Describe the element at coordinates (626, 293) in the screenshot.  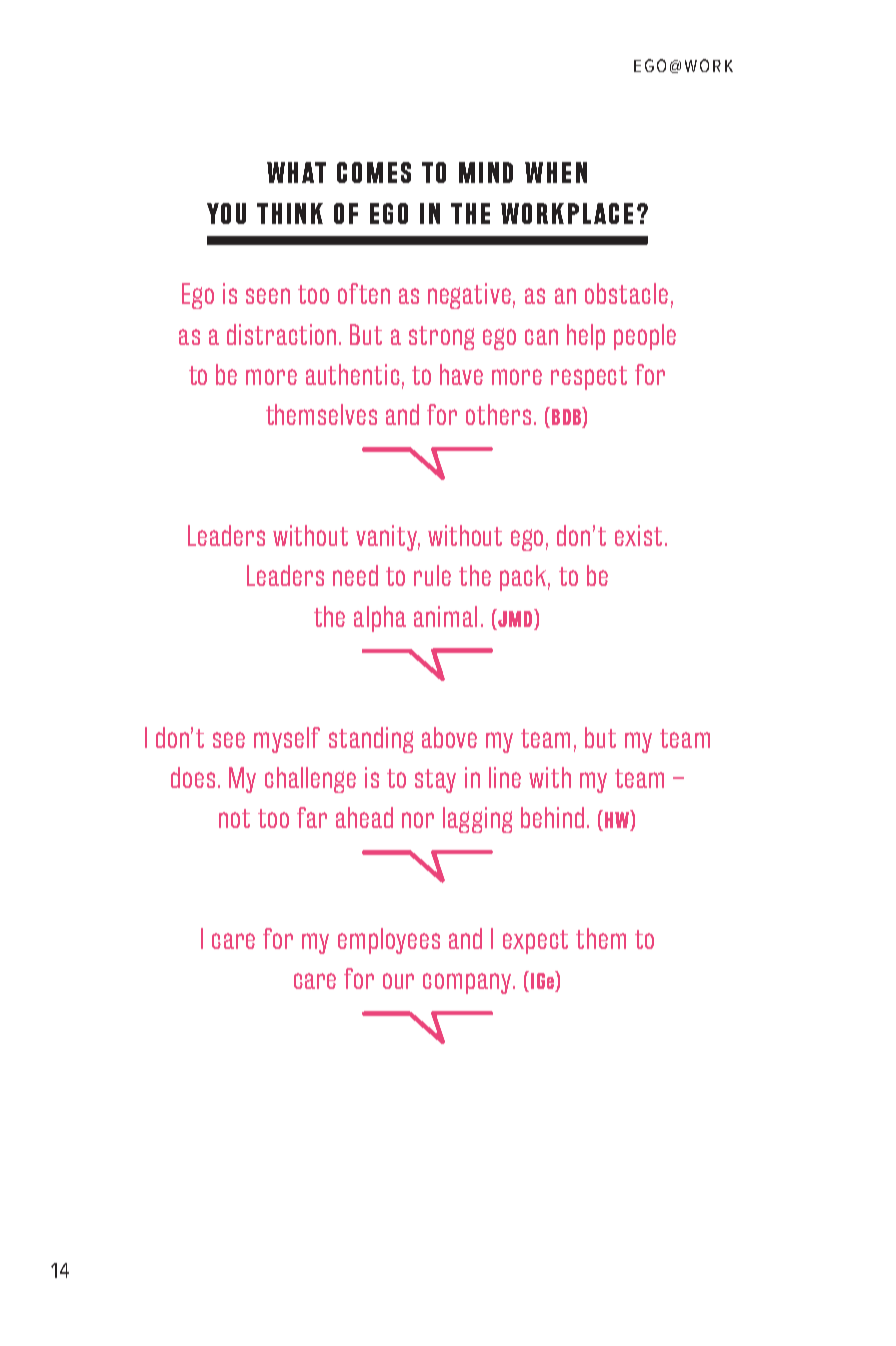
I see `obstacle` at that location.
